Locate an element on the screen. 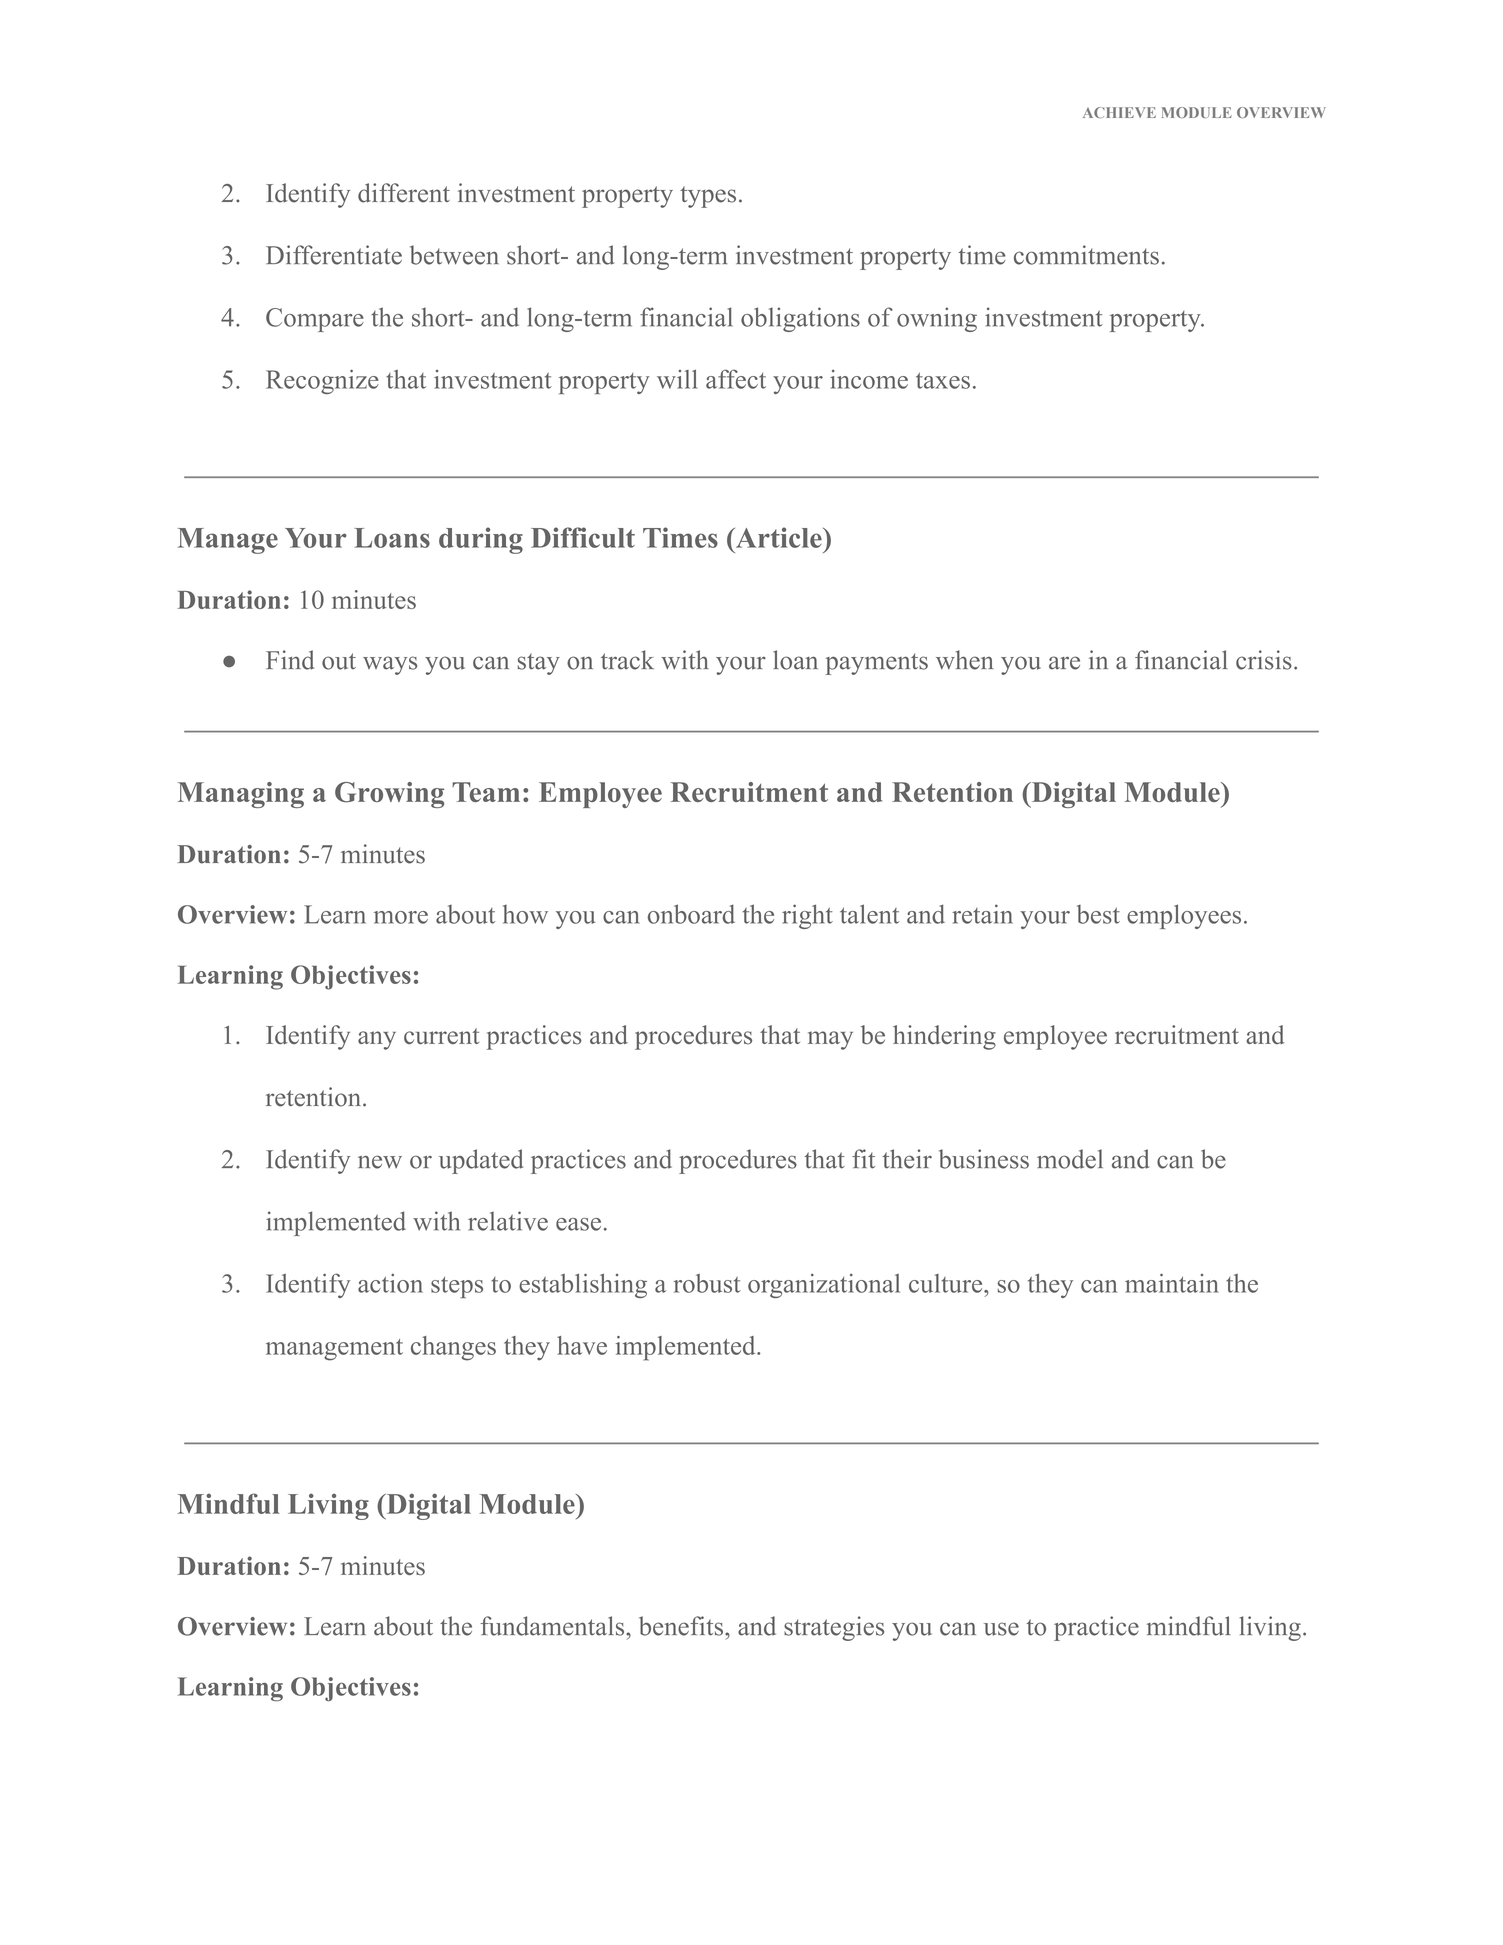 The width and height of the screenshot is (1503, 1945). best is located at coordinates (1098, 914).
